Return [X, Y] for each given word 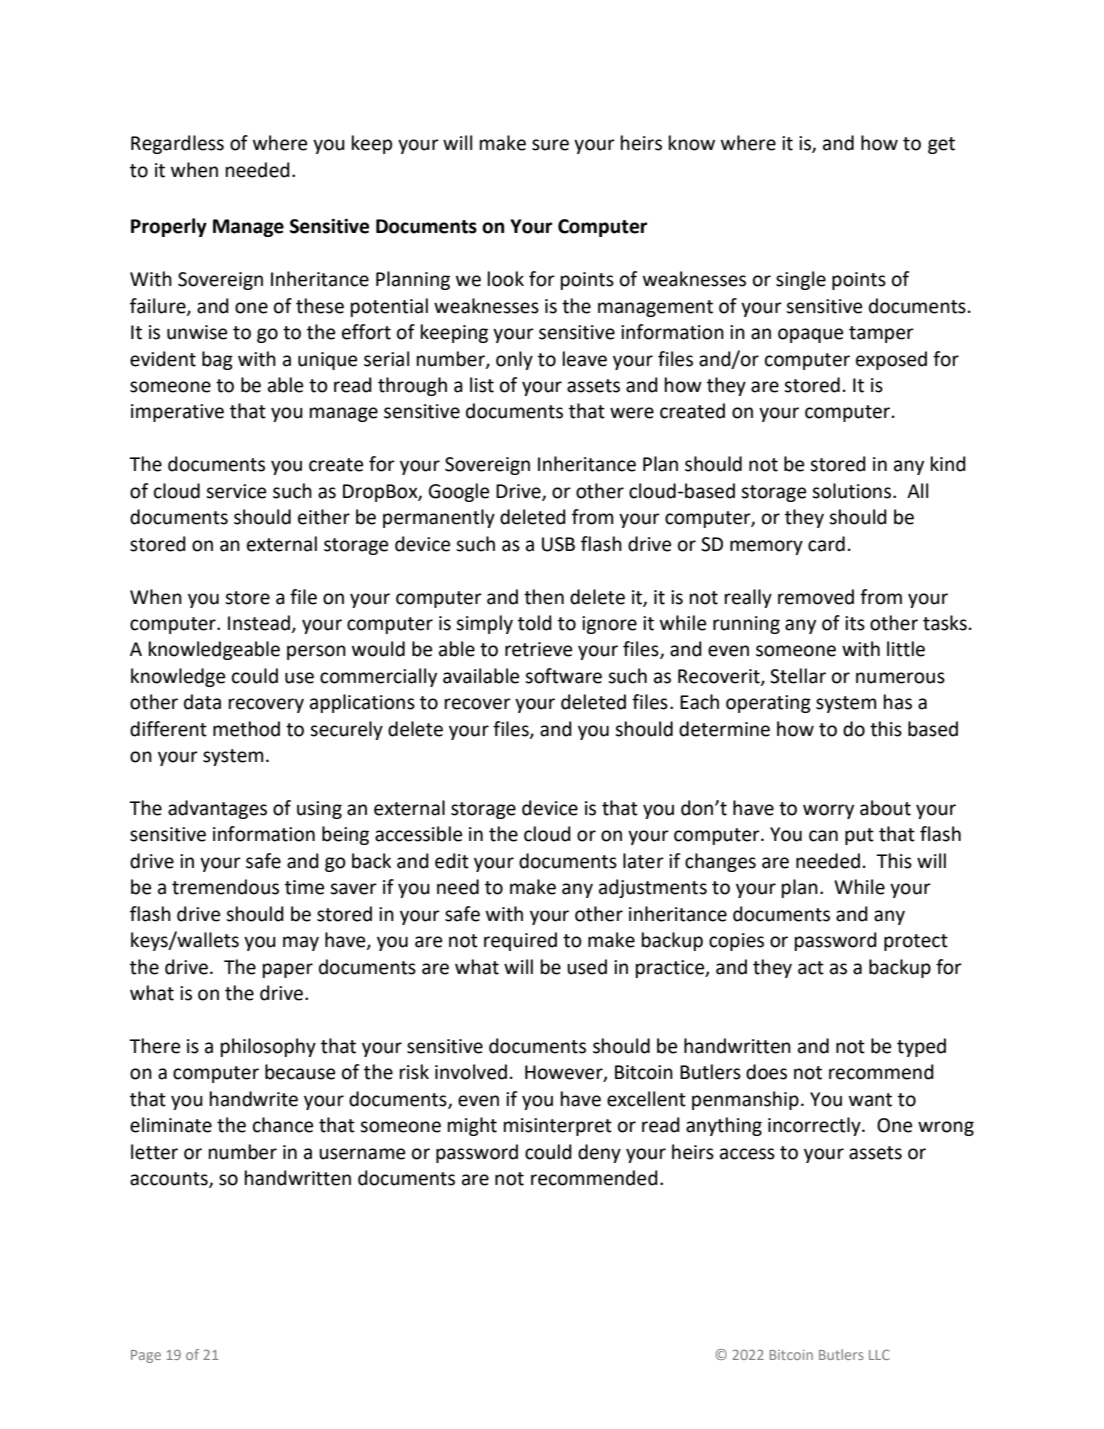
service [236, 491]
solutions [853, 491]
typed [921, 1047]
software [563, 676]
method [246, 729]
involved [471, 1072]
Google [459, 492]
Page [146, 1356]
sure [550, 145]
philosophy [268, 1047]
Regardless [177, 144]
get [941, 145]
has [898, 702]
